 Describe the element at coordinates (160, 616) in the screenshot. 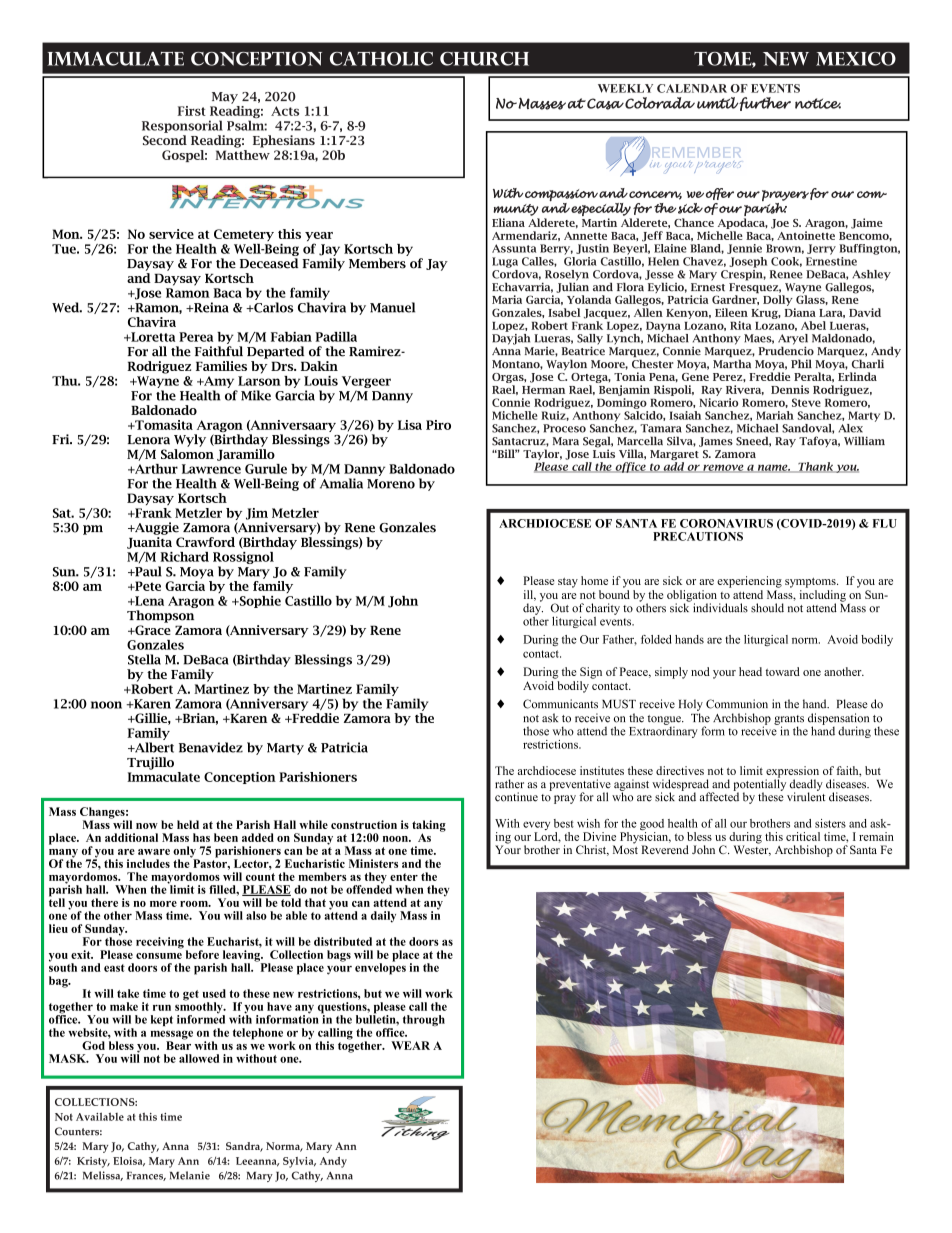

I see `Thompson` at that location.
